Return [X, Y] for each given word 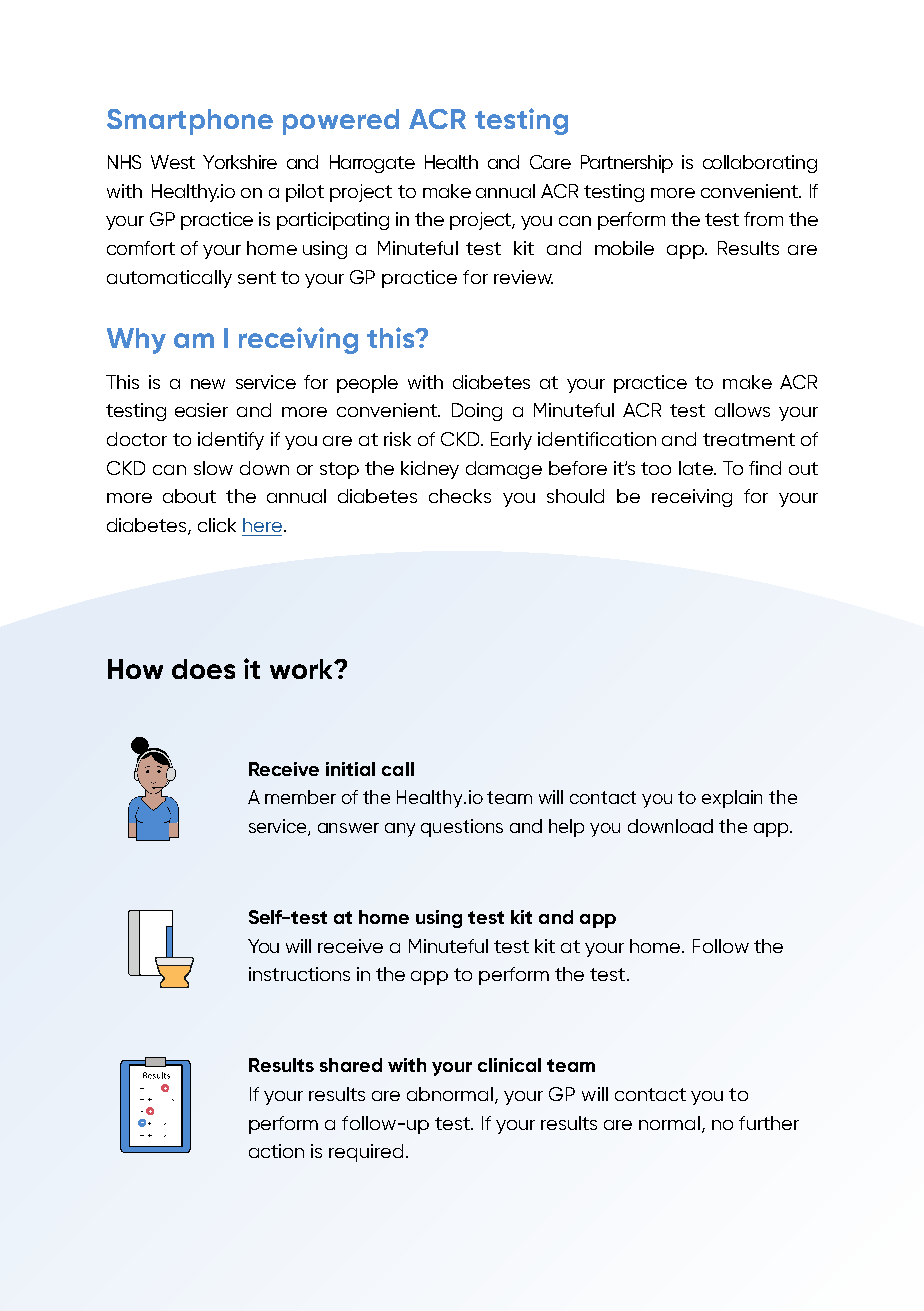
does [203, 669]
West [173, 162]
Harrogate [372, 164]
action [276, 1151]
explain [732, 799]
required [366, 1153]
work [302, 669]
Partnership [627, 164]
